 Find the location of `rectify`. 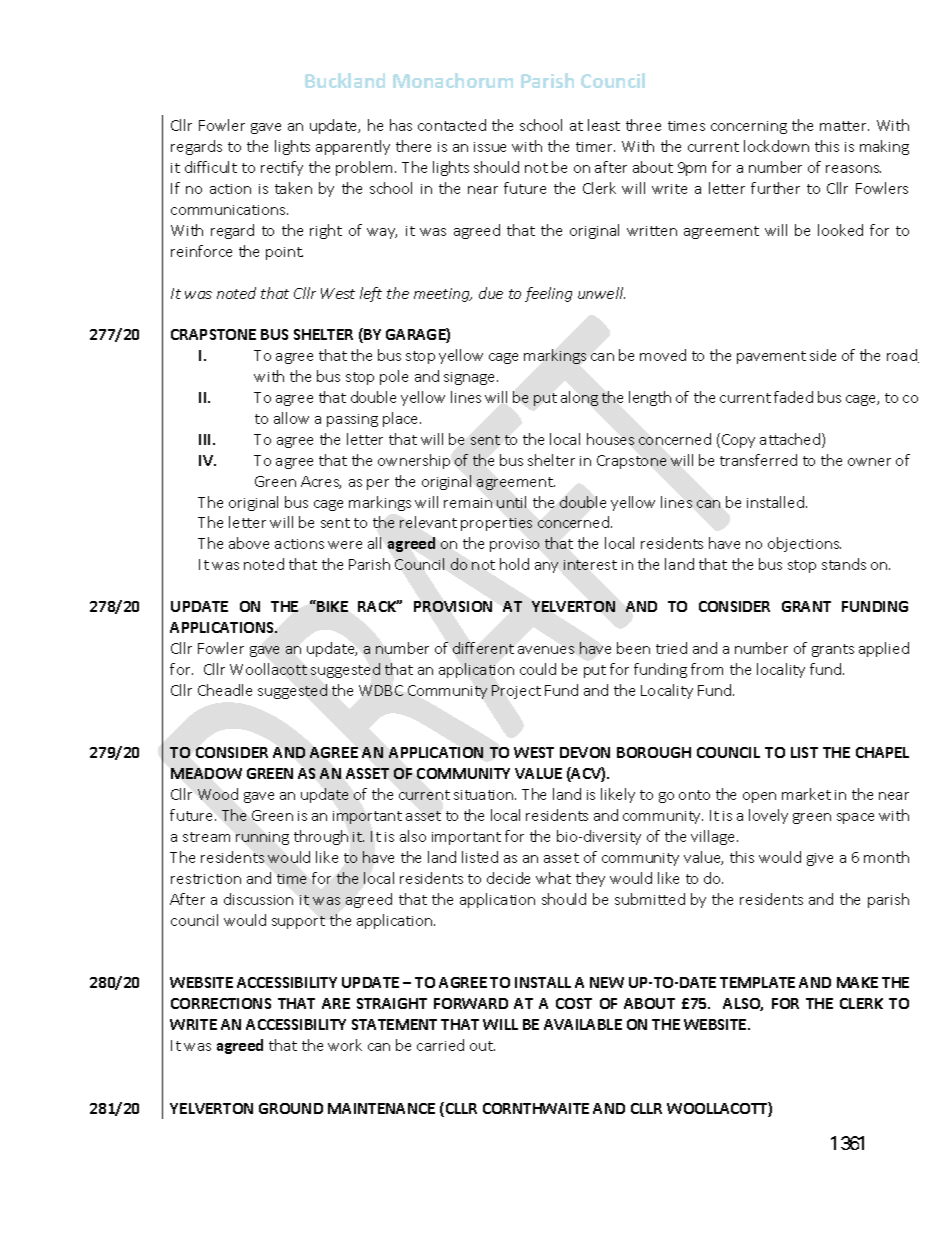

rectify is located at coordinates (282, 168).
